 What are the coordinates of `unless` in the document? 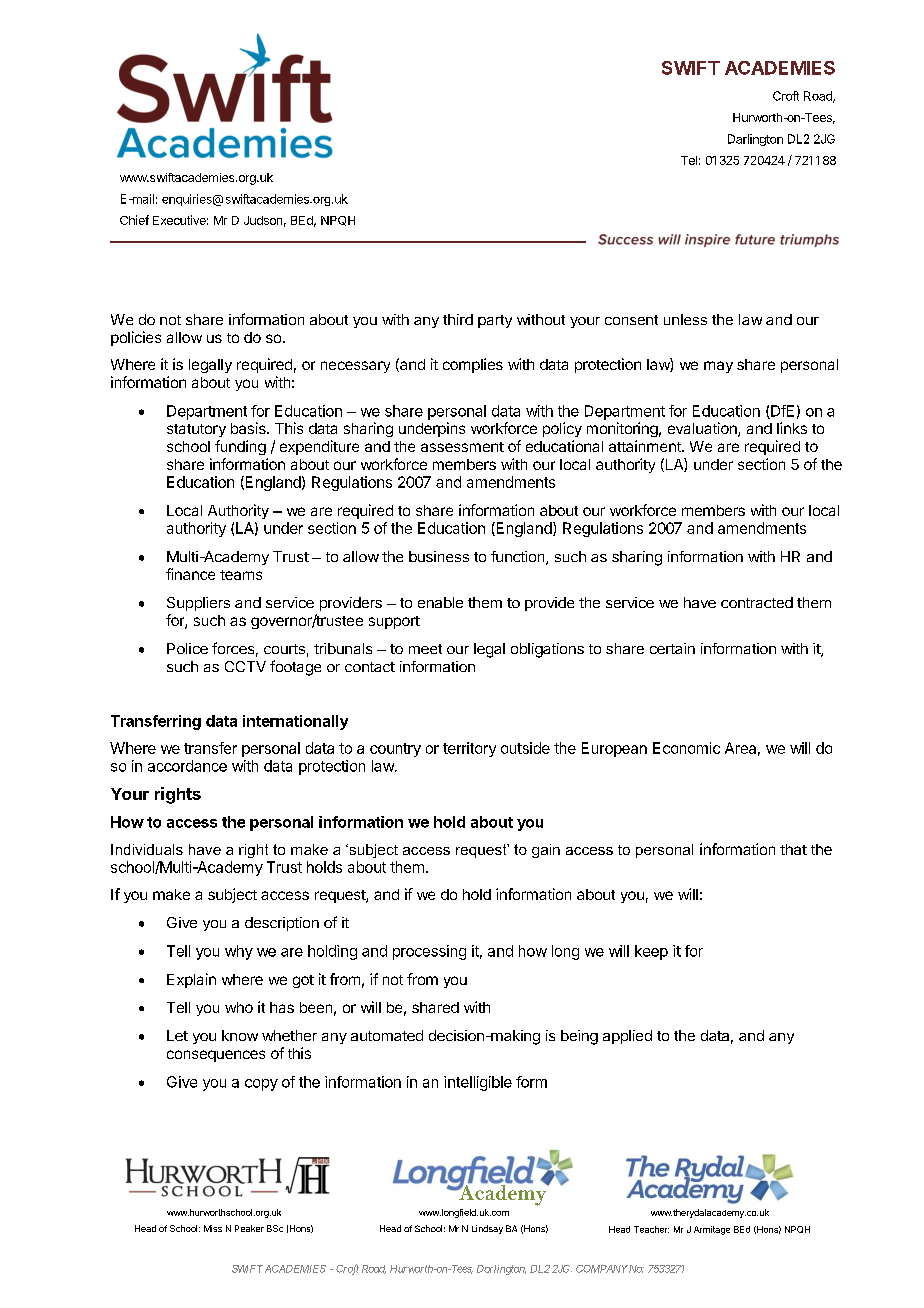 It's located at (685, 319).
